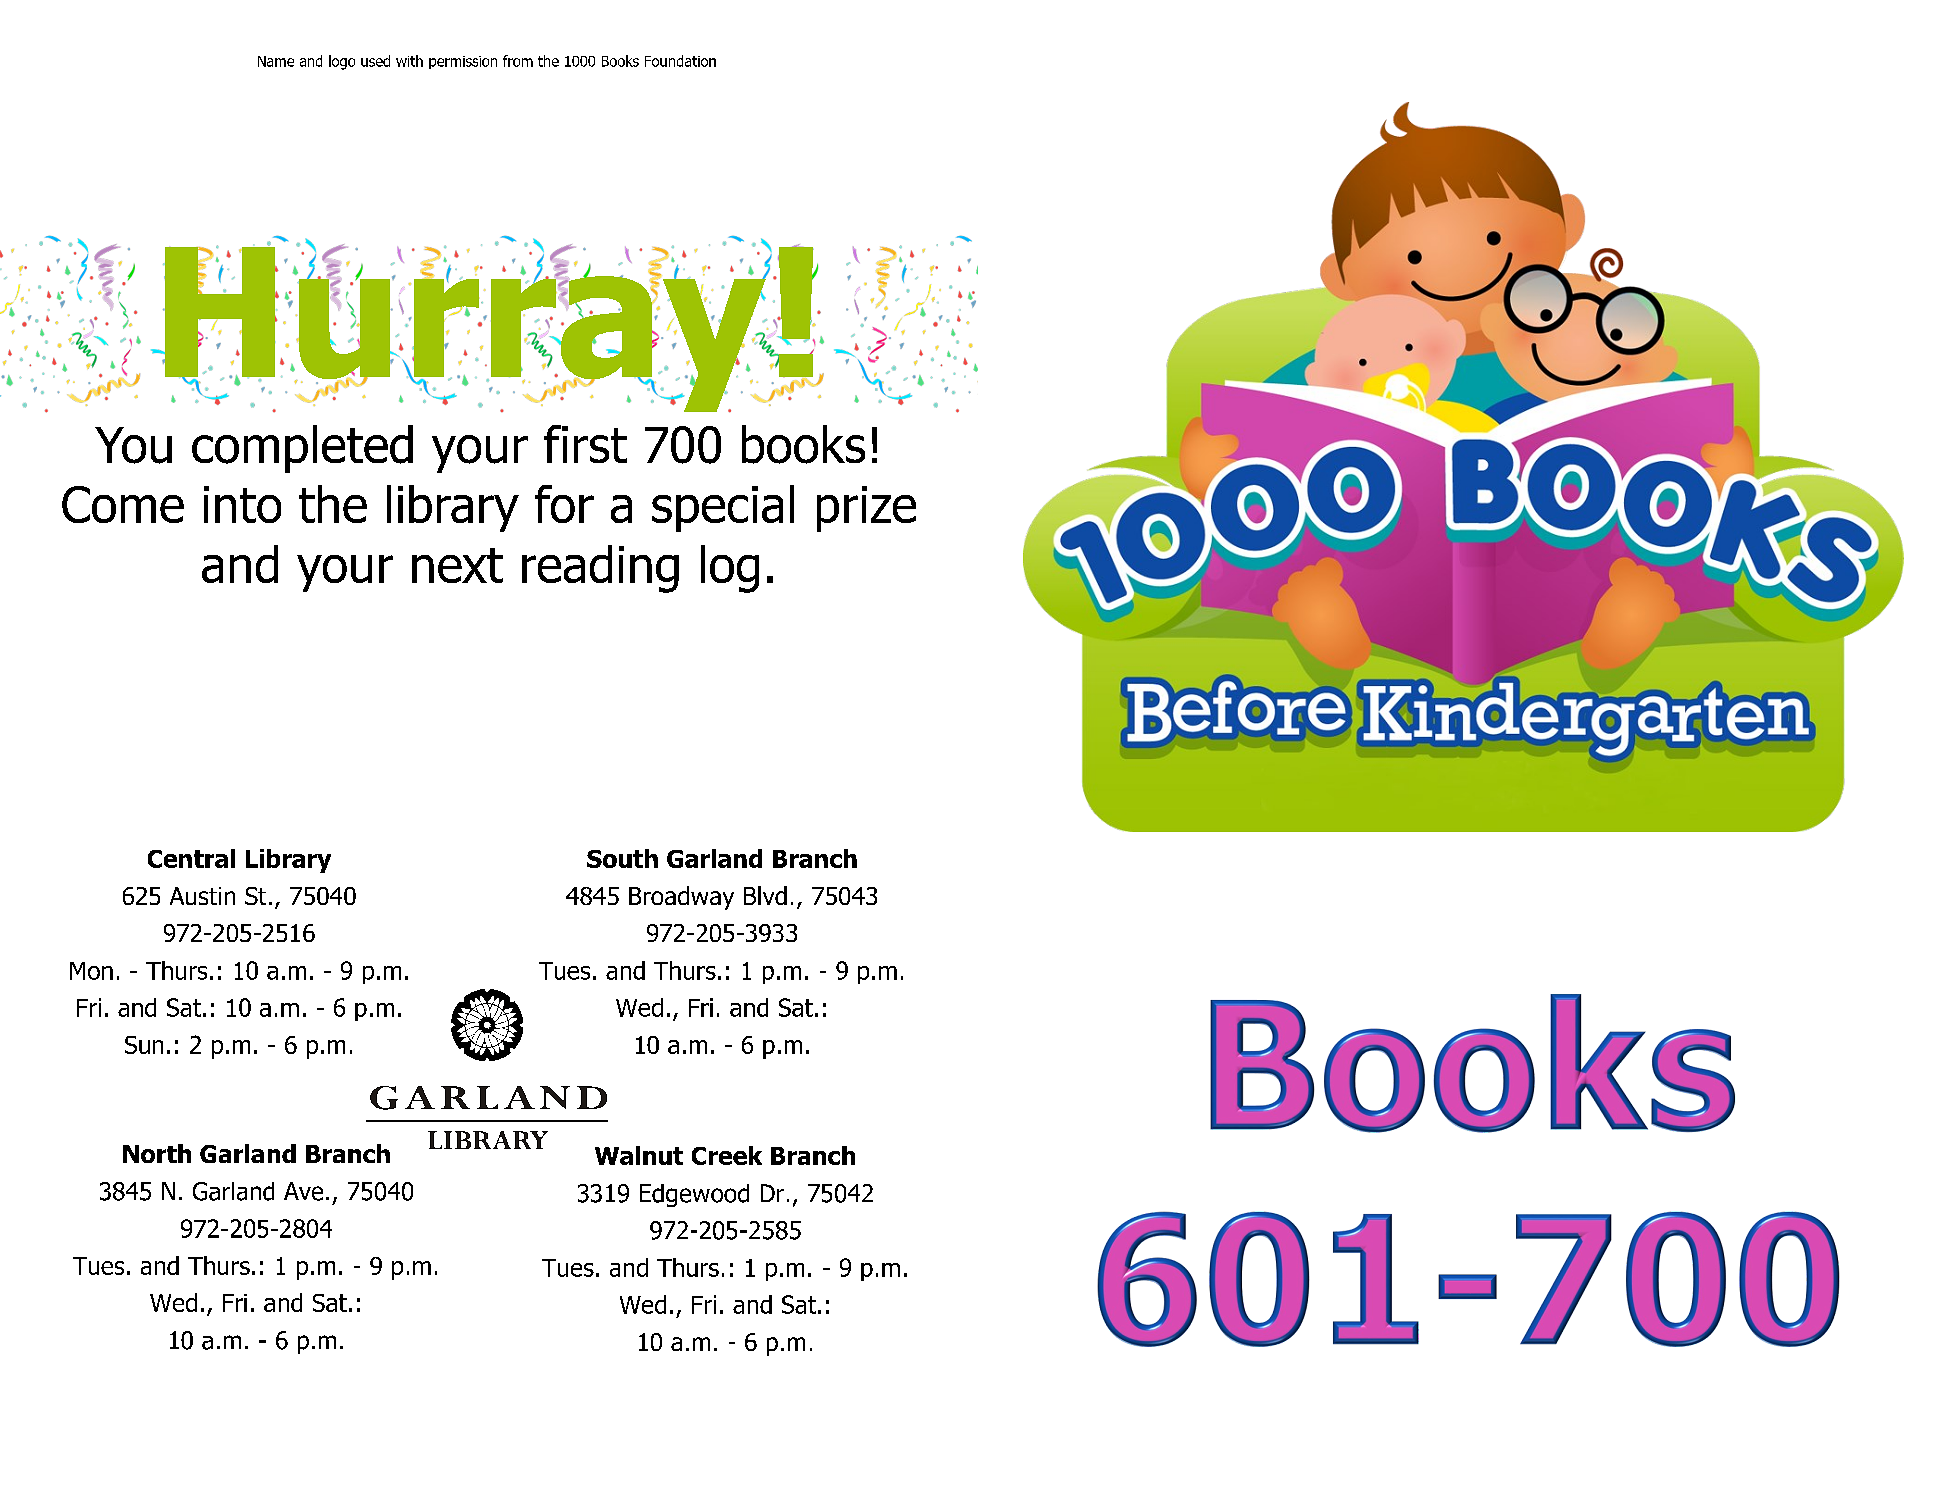 This screenshot has height=1512, width=1957. I want to click on Ave, so click(303, 1191).
